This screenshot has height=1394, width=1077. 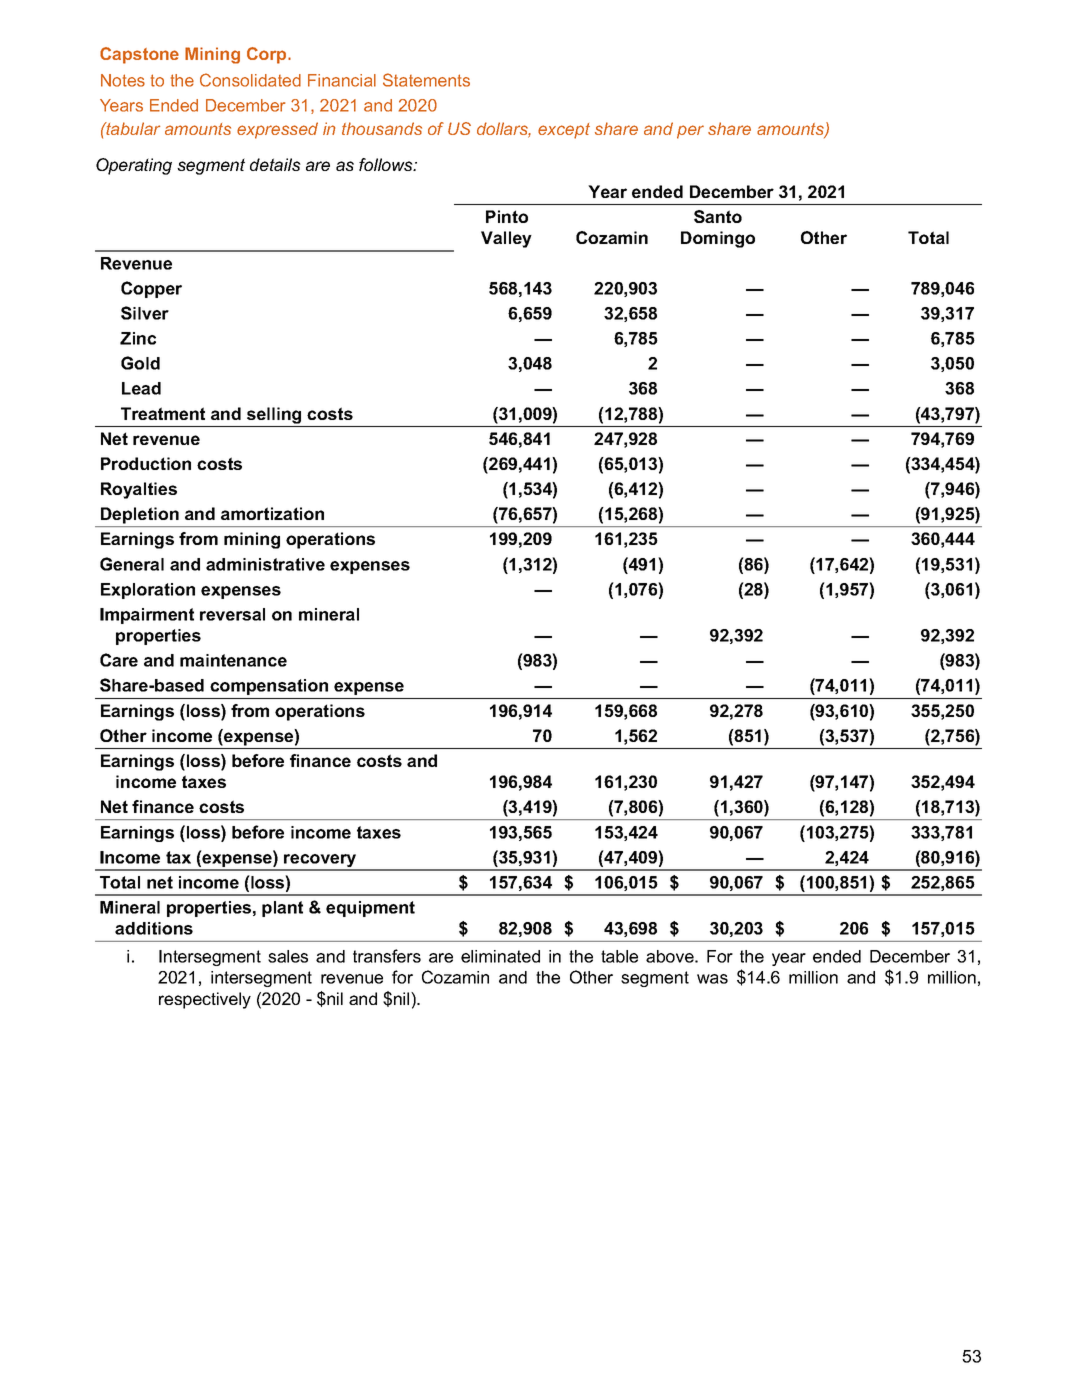 What do you see at coordinates (250, 80) in the screenshot?
I see `Consolidated` at bounding box center [250, 80].
